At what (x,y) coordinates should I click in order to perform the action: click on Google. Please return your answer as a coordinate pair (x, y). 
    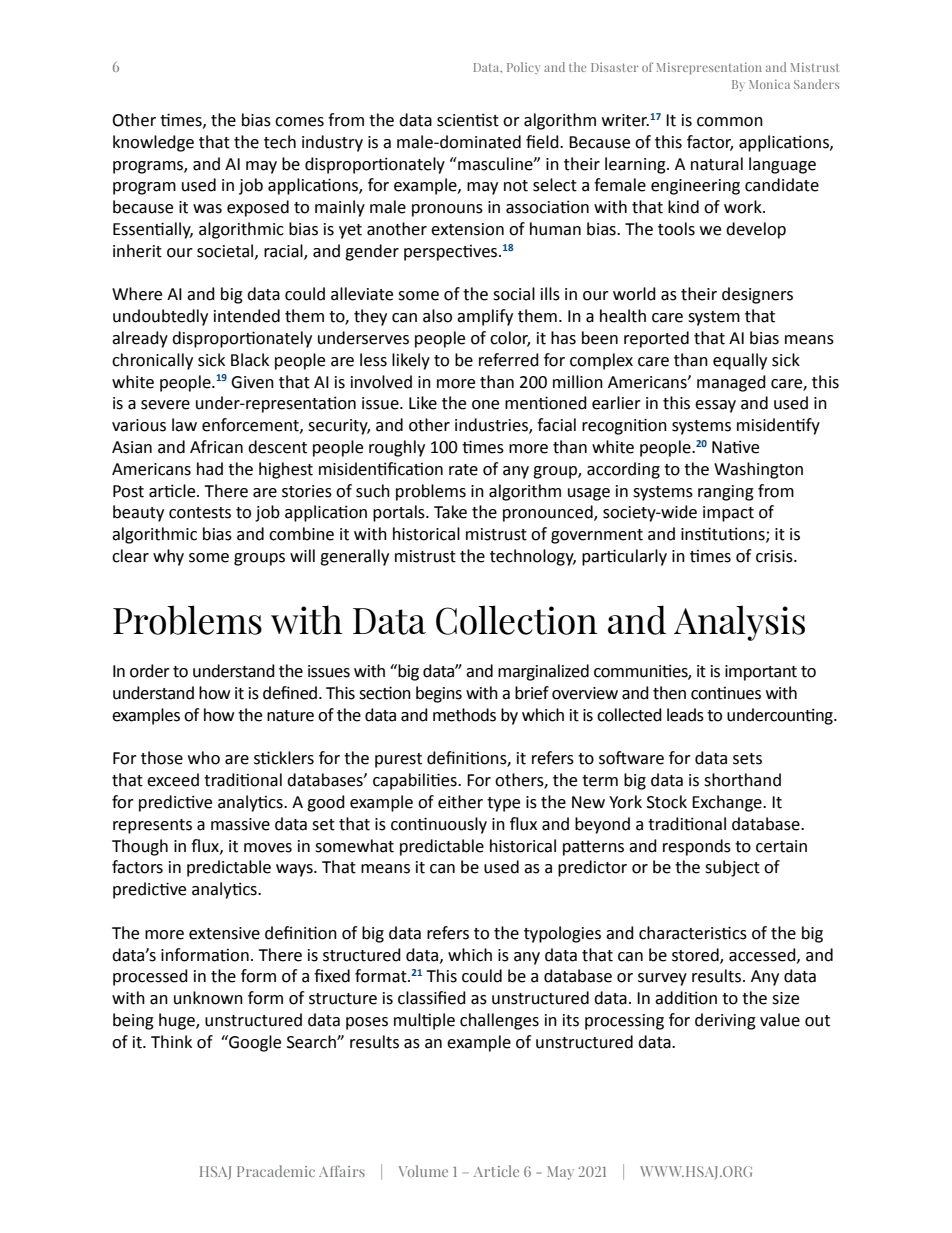
    Looking at the image, I should click on (254, 1043).
